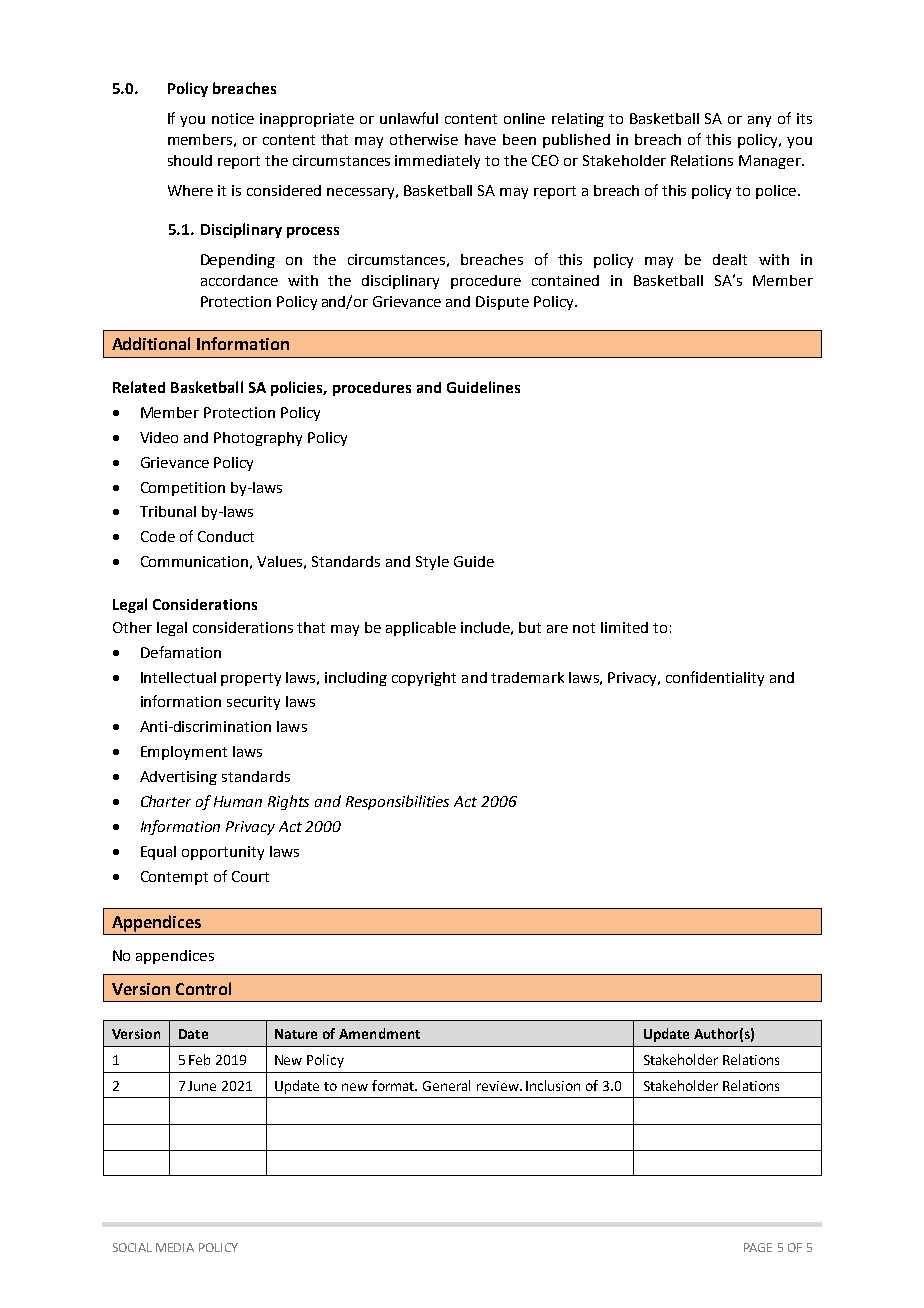  What do you see at coordinates (178, 677) in the screenshot?
I see `Intellectual` at bounding box center [178, 677].
